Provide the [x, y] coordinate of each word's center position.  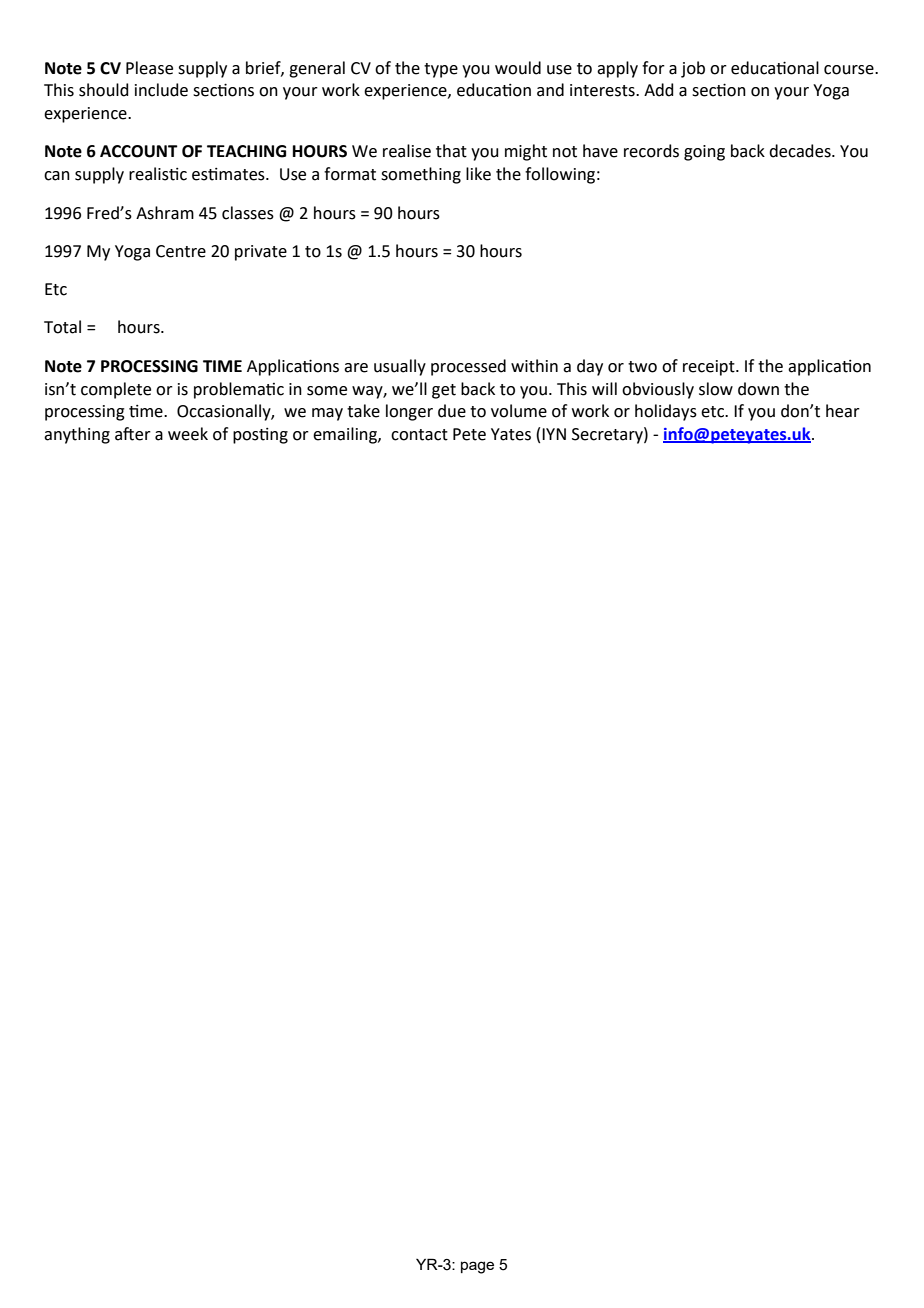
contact [419, 435]
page [477, 1267]
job [693, 69]
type [441, 70]
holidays [666, 412]
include [161, 90]
